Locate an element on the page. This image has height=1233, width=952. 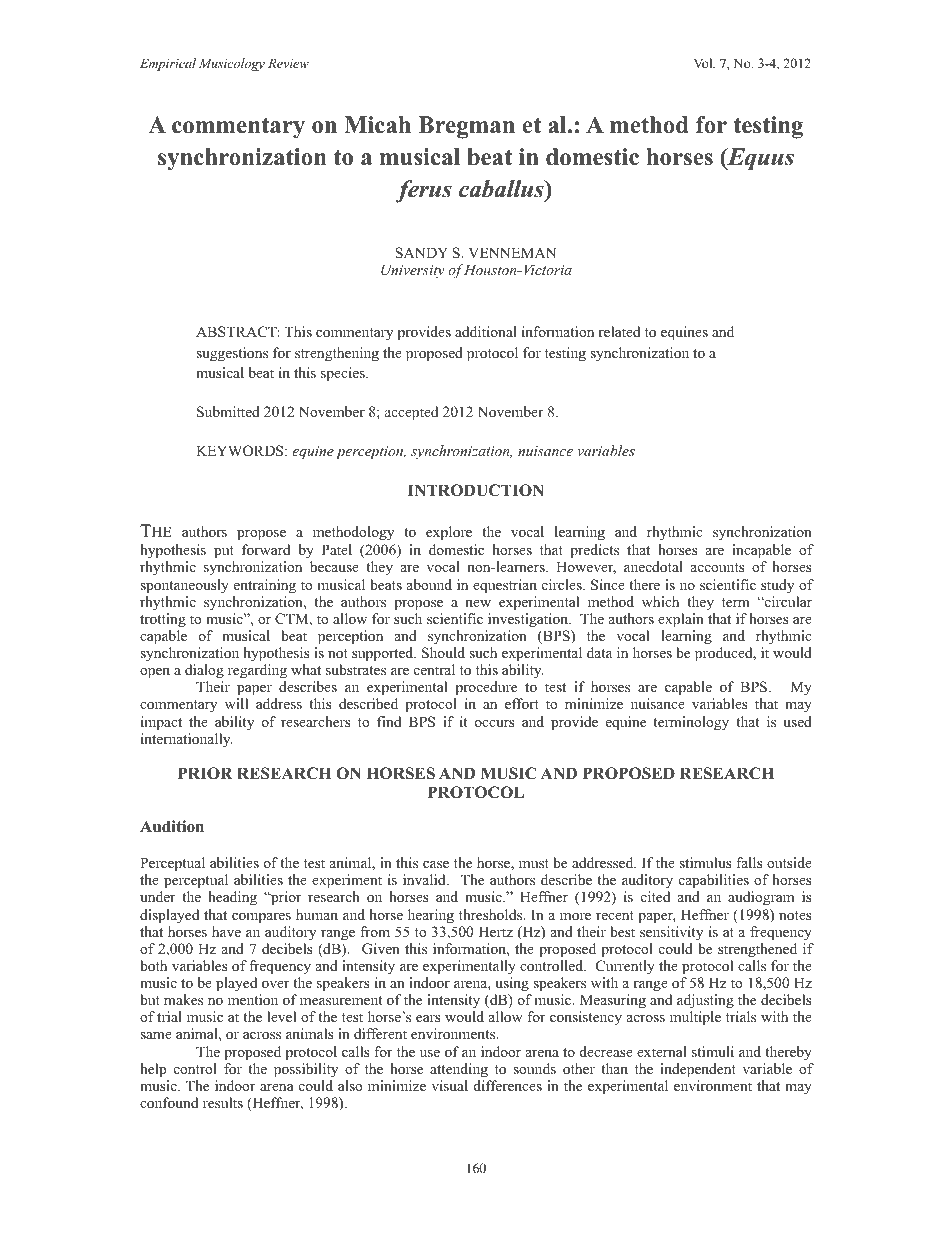
Micah is located at coordinates (377, 125).
